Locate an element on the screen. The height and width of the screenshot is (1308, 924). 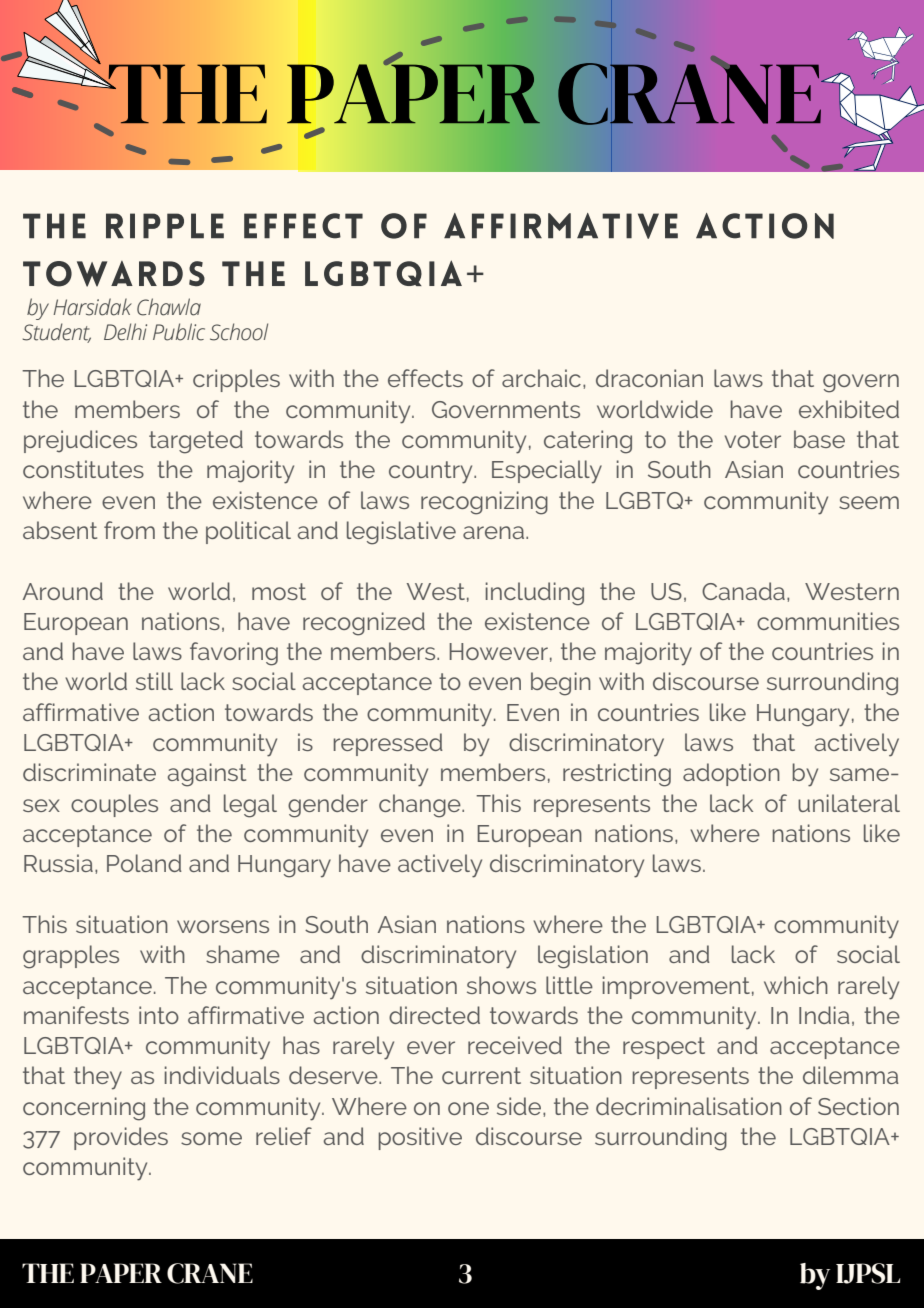
one is located at coordinates (468, 1108).
